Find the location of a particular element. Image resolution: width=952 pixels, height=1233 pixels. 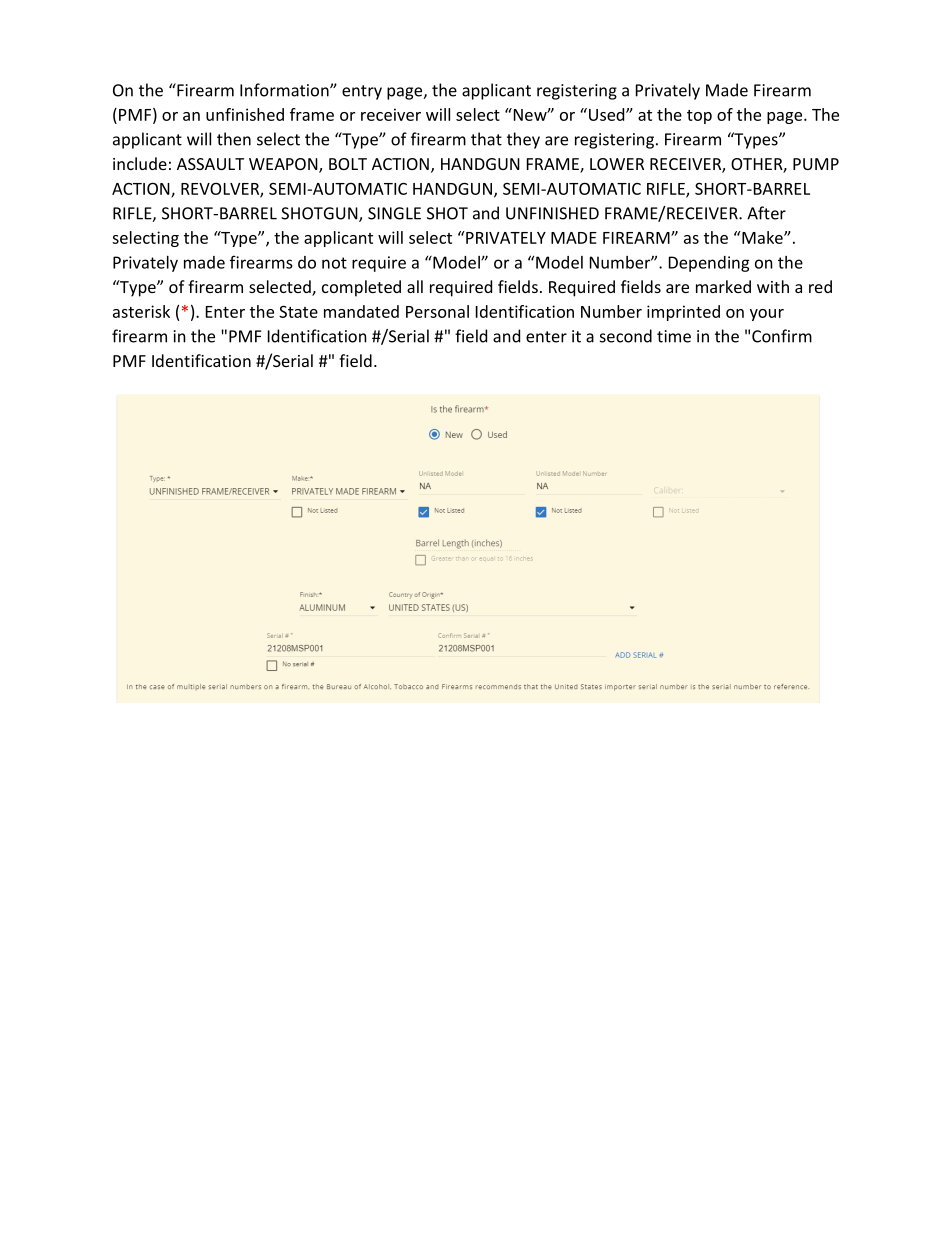

not is located at coordinates (334, 263).
